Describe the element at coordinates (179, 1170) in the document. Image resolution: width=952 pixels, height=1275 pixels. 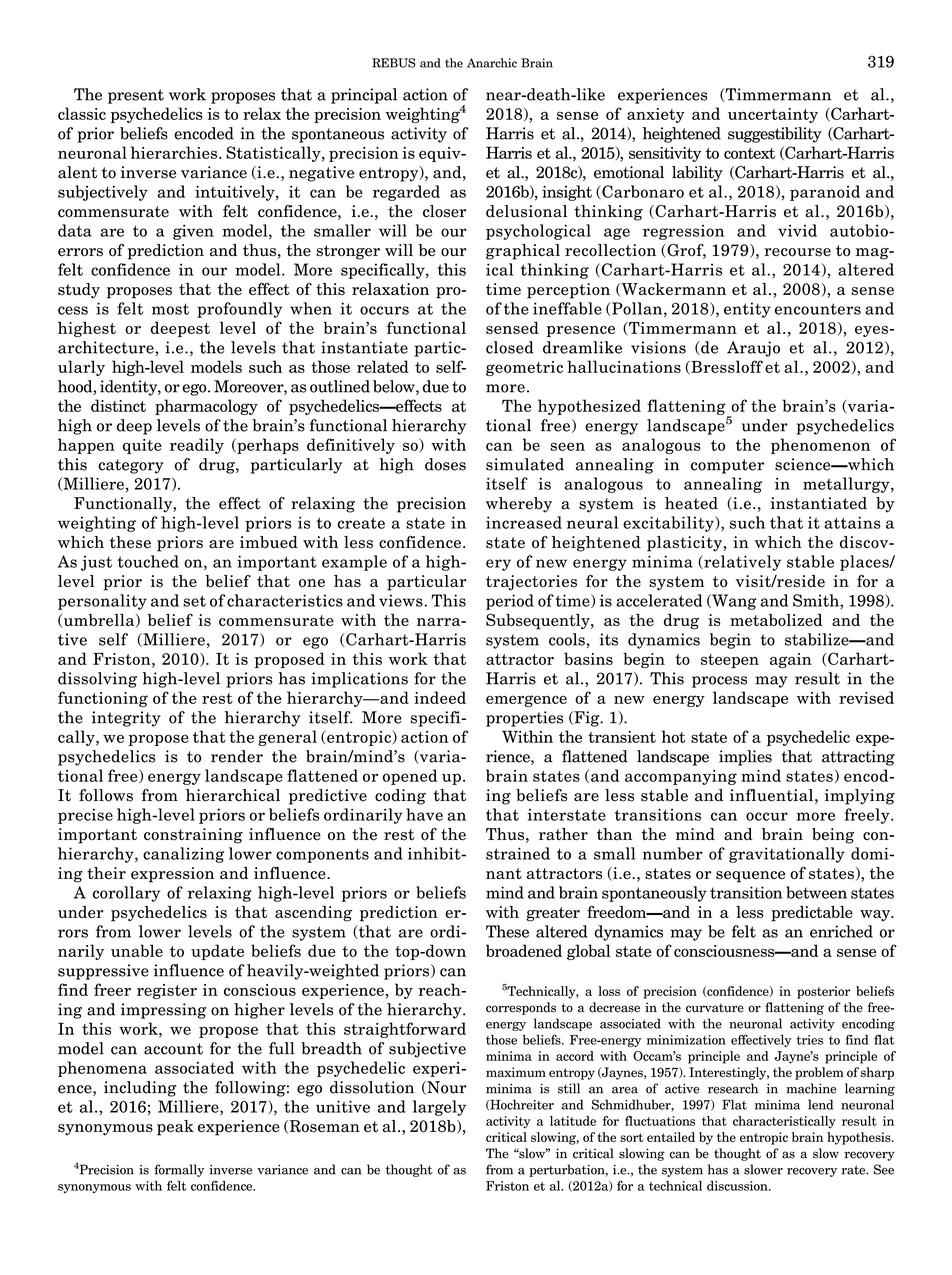
I see `formally` at that location.
